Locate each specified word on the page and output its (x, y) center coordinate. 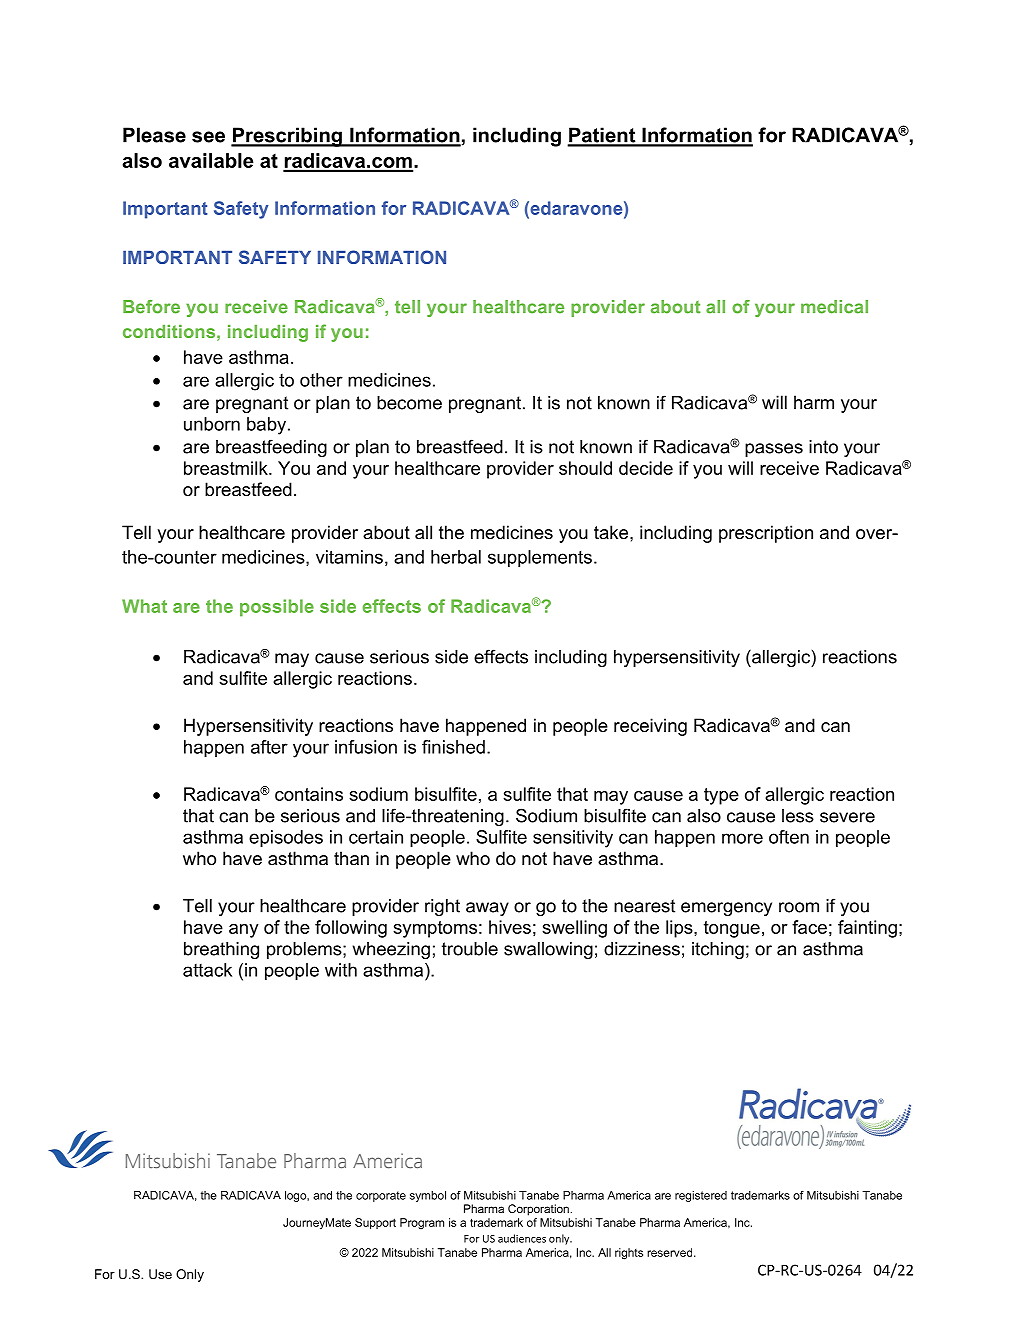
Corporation (538, 1210)
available (211, 160)
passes (774, 450)
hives (510, 927)
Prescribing (287, 137)
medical (834, 307)
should (585, 468)
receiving (650, 727)
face (809, 927)
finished (453, 747)
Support (375, 1223)
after (269, 747)
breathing (221, 950)
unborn (212, 424)
